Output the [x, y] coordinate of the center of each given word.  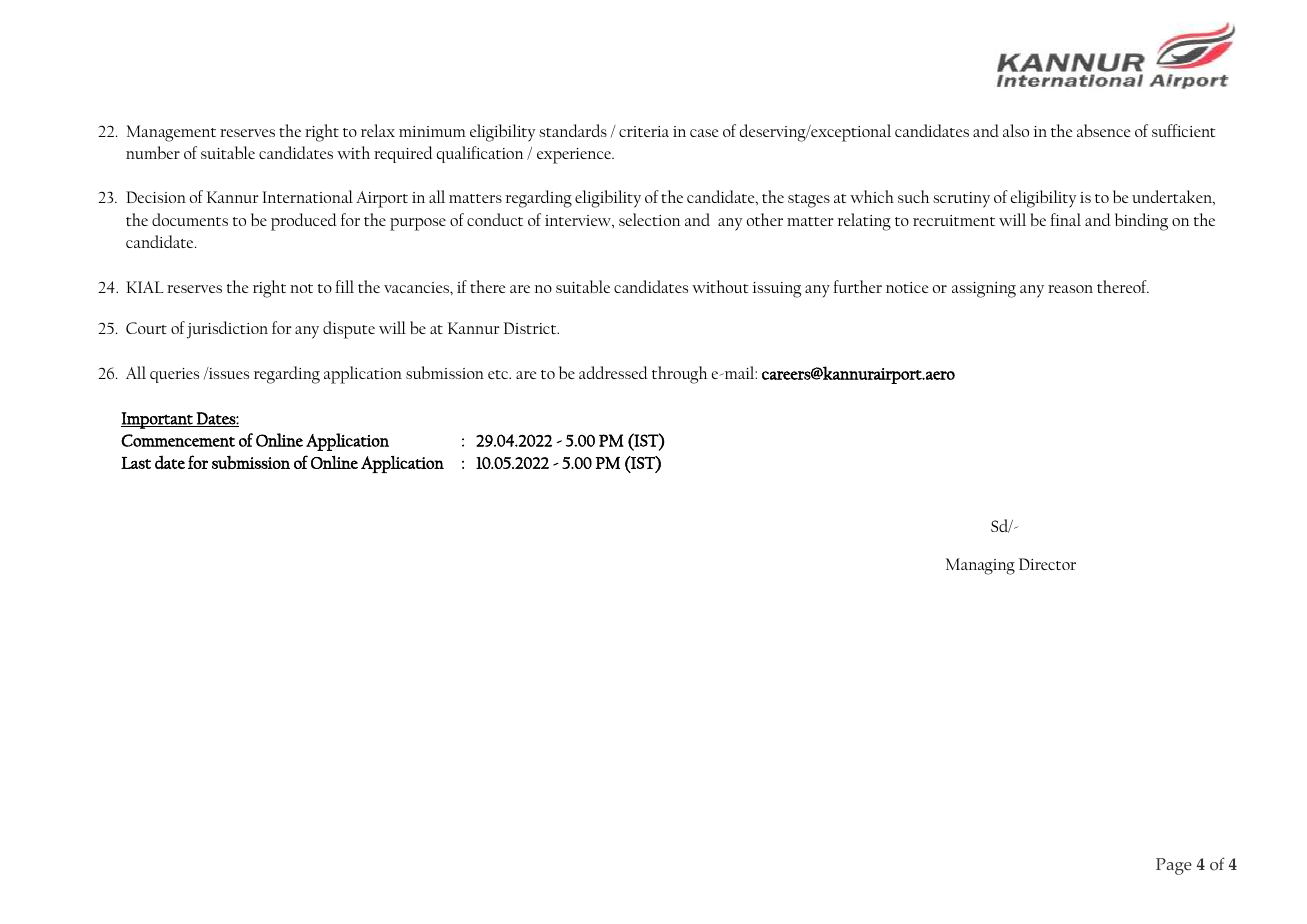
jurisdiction [227, 330]
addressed [613, 372]
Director [1047, 564]
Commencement [178, 440]
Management [171, 133]
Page [1174, 866]
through [680, 375]
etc [499, 374]
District [531, 328]
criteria [644, 131]
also [1016, 130]
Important [158, 420]
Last [136, 463]
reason [1070, 289]
